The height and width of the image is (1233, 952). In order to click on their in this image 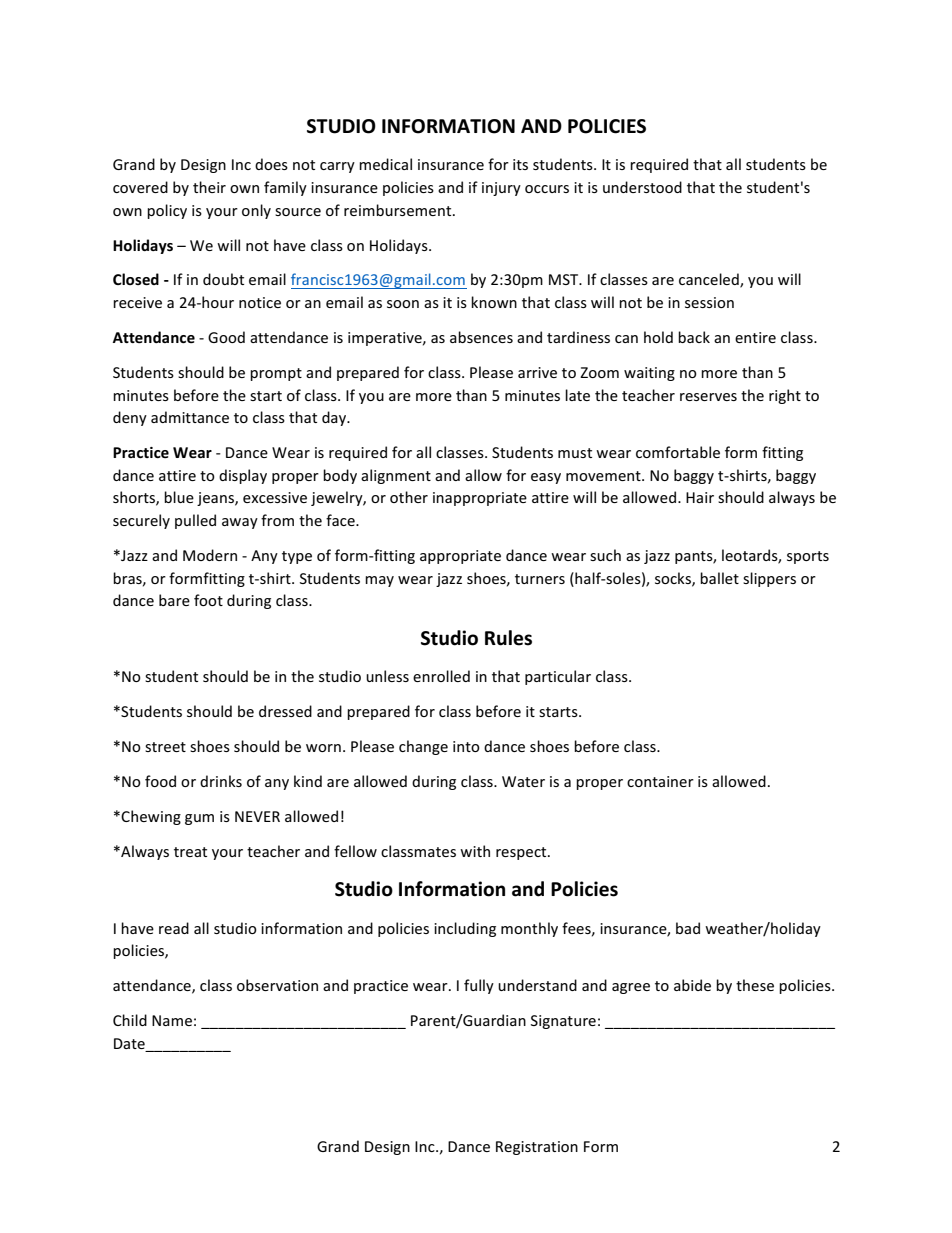, I will do `click(209, 187)`.
